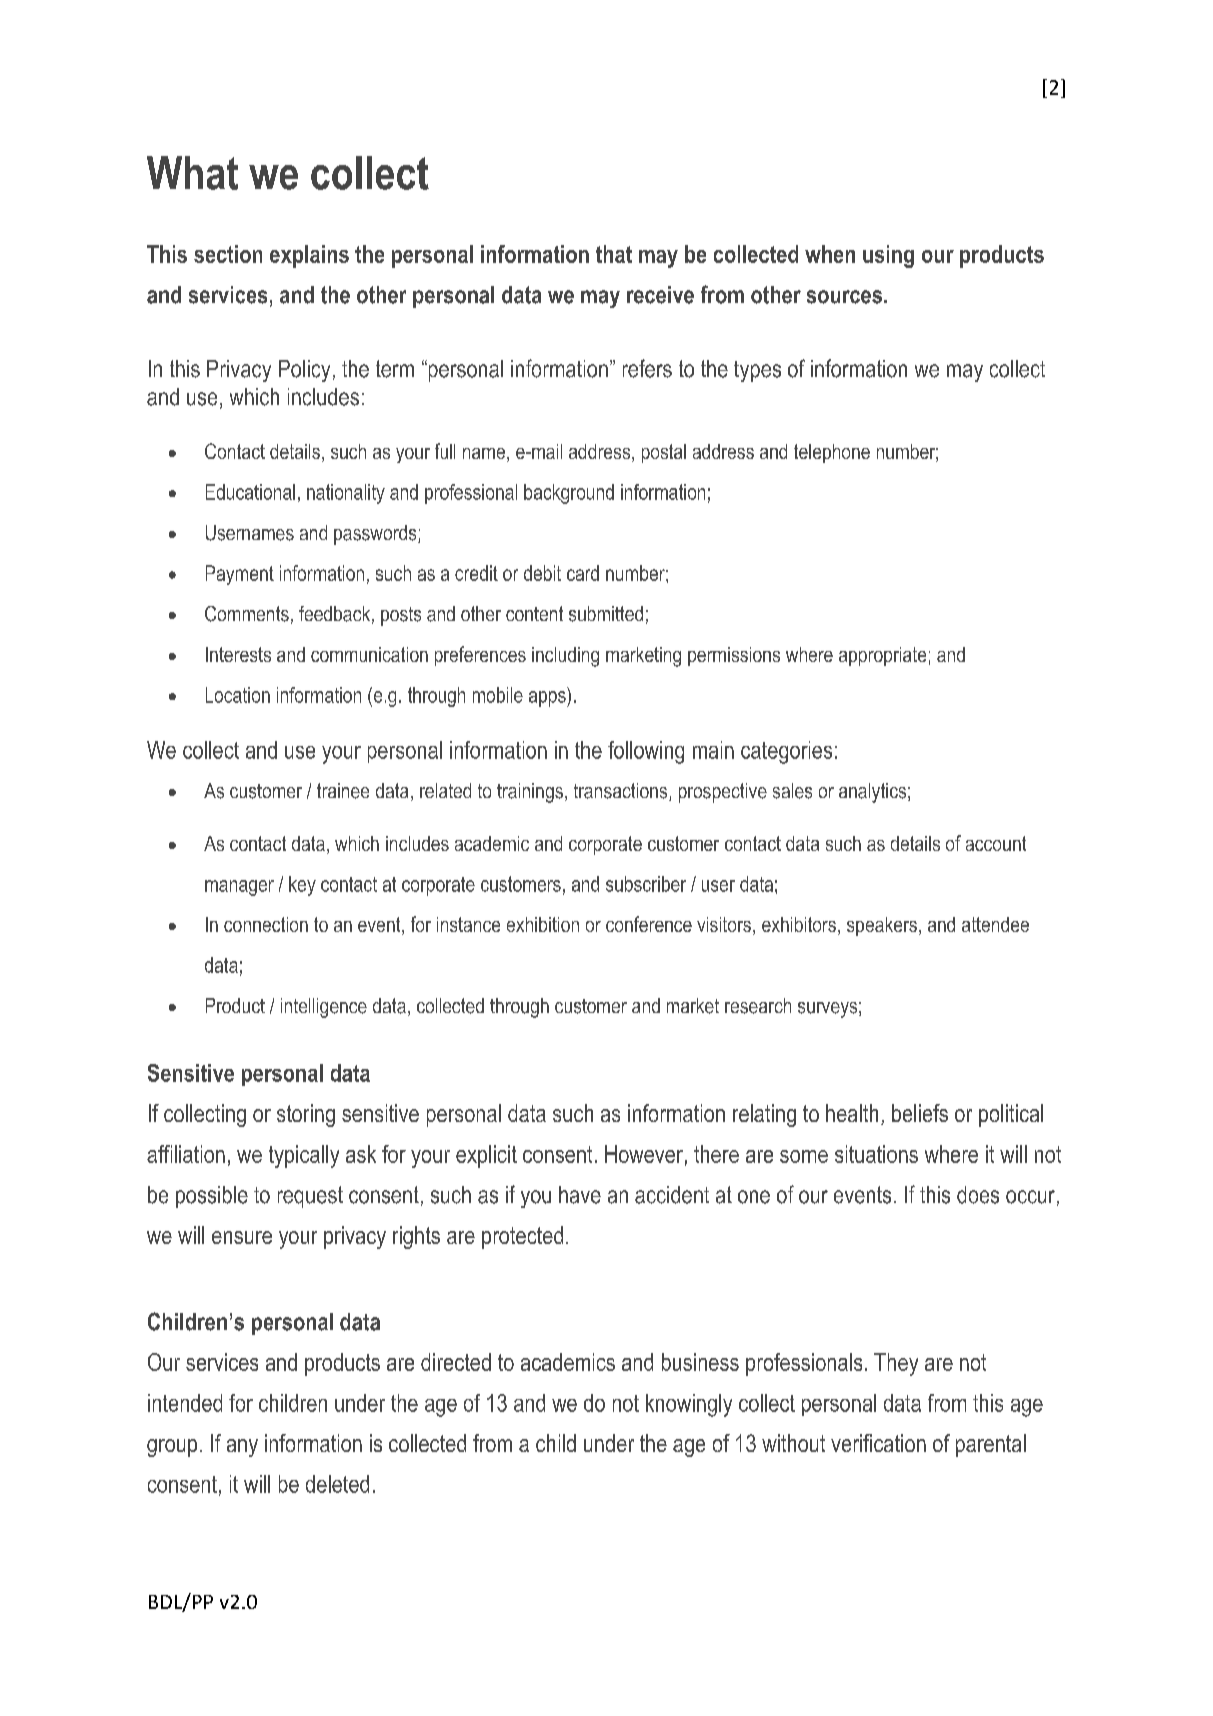 The width and height of the document is (1213, 1716). What do you see at coordinates (649, 924) in the document?
I see `conference` at bounding box center [649, 924].
